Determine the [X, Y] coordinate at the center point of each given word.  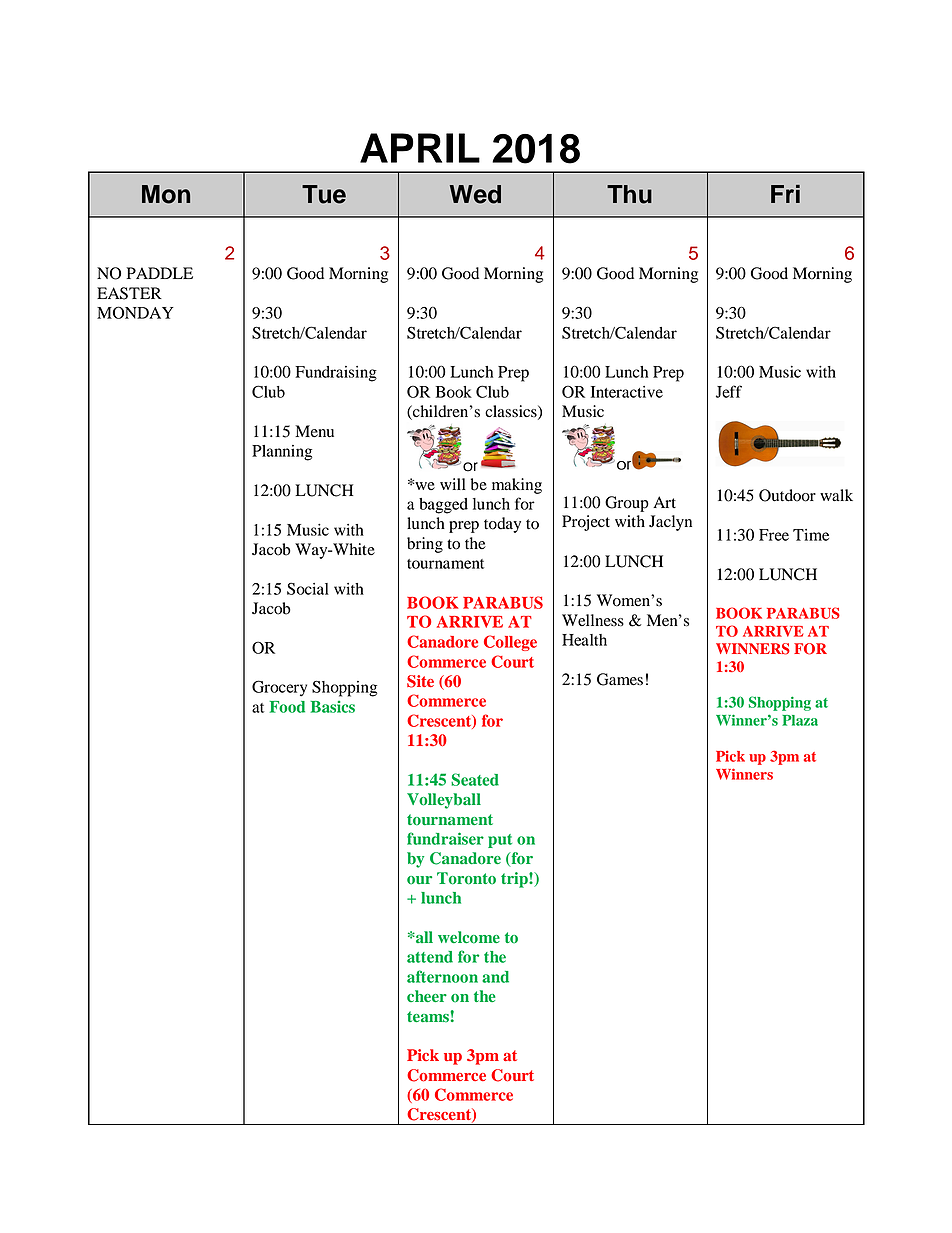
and [495, 977]
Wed [475, 194]
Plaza [800, 720]
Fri [785, 194]
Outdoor [787, 495]
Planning [282, 453]
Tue [324, 194]
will [453, 484]
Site [420, 681]
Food [287, 707]
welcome [469, 937]
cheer [427, 996]
